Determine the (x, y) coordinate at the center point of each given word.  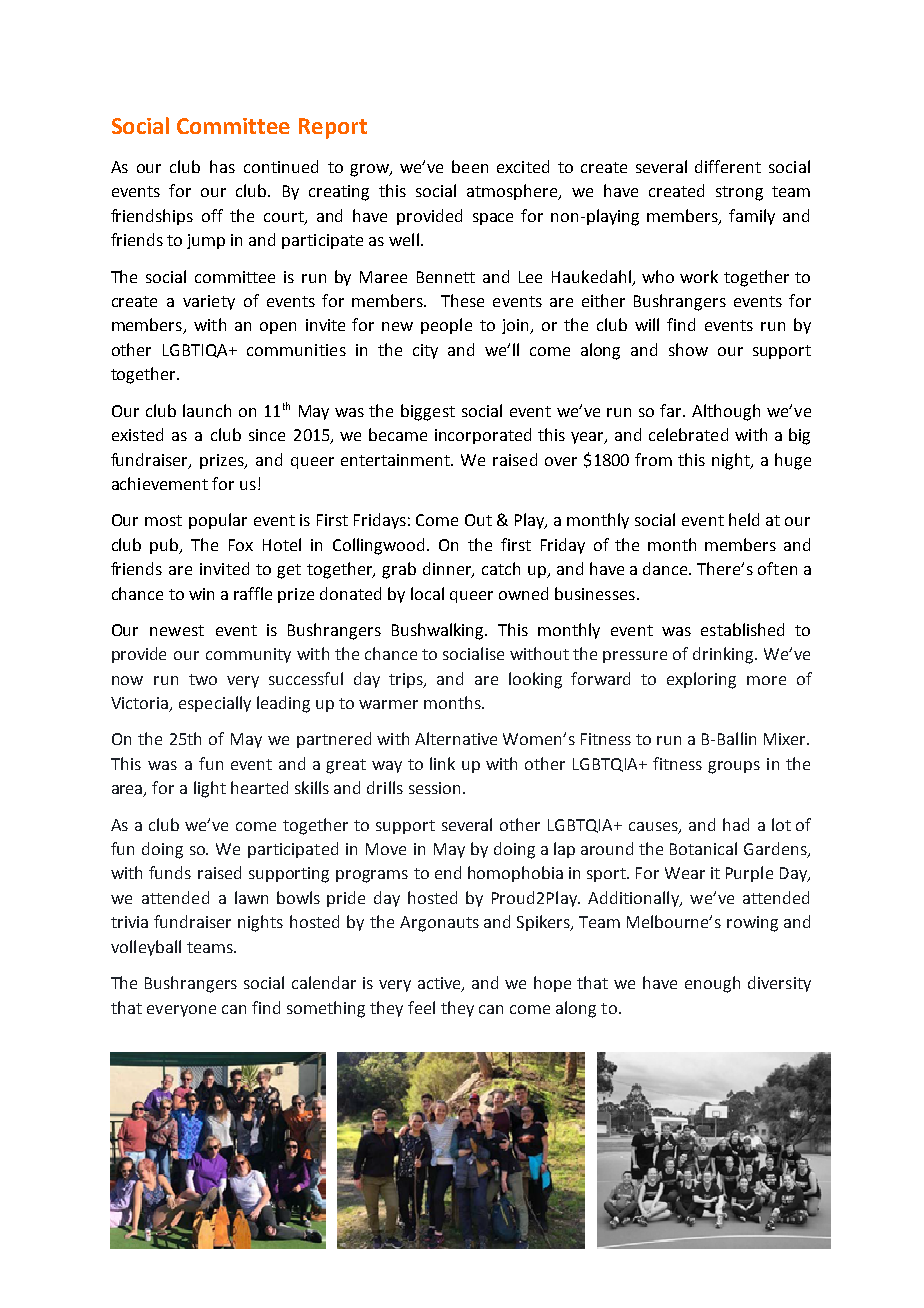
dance (666, 568)
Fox (241, 545)
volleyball (146, 948)
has (222, 166)
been (470, 166)
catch (501, 568)
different (728, 166)
